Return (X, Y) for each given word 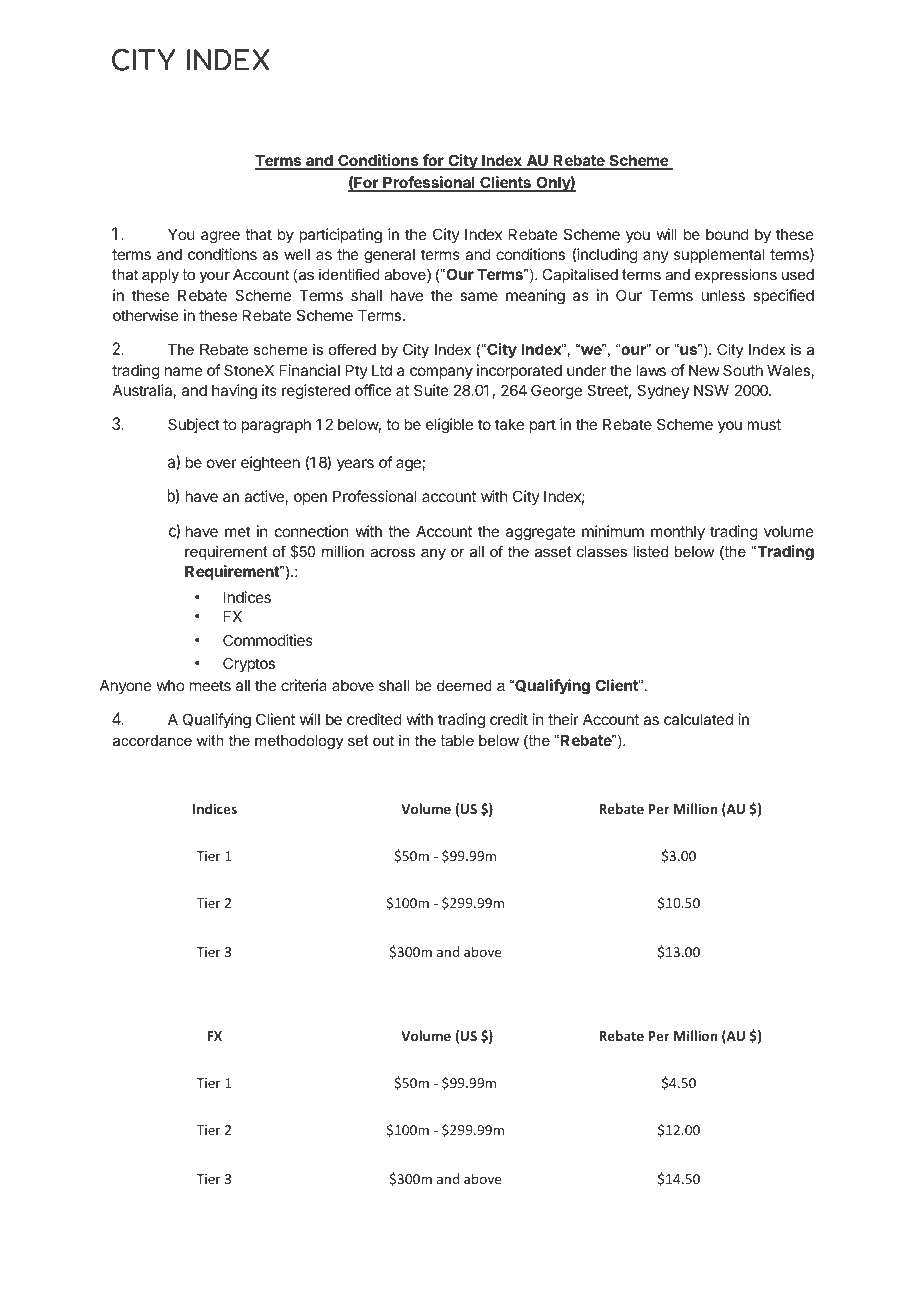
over (222, 463)
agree (220, 237)
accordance (152, 740)
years (355, 465)
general (389, 256)
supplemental (719, 255)
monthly (678, 532)
